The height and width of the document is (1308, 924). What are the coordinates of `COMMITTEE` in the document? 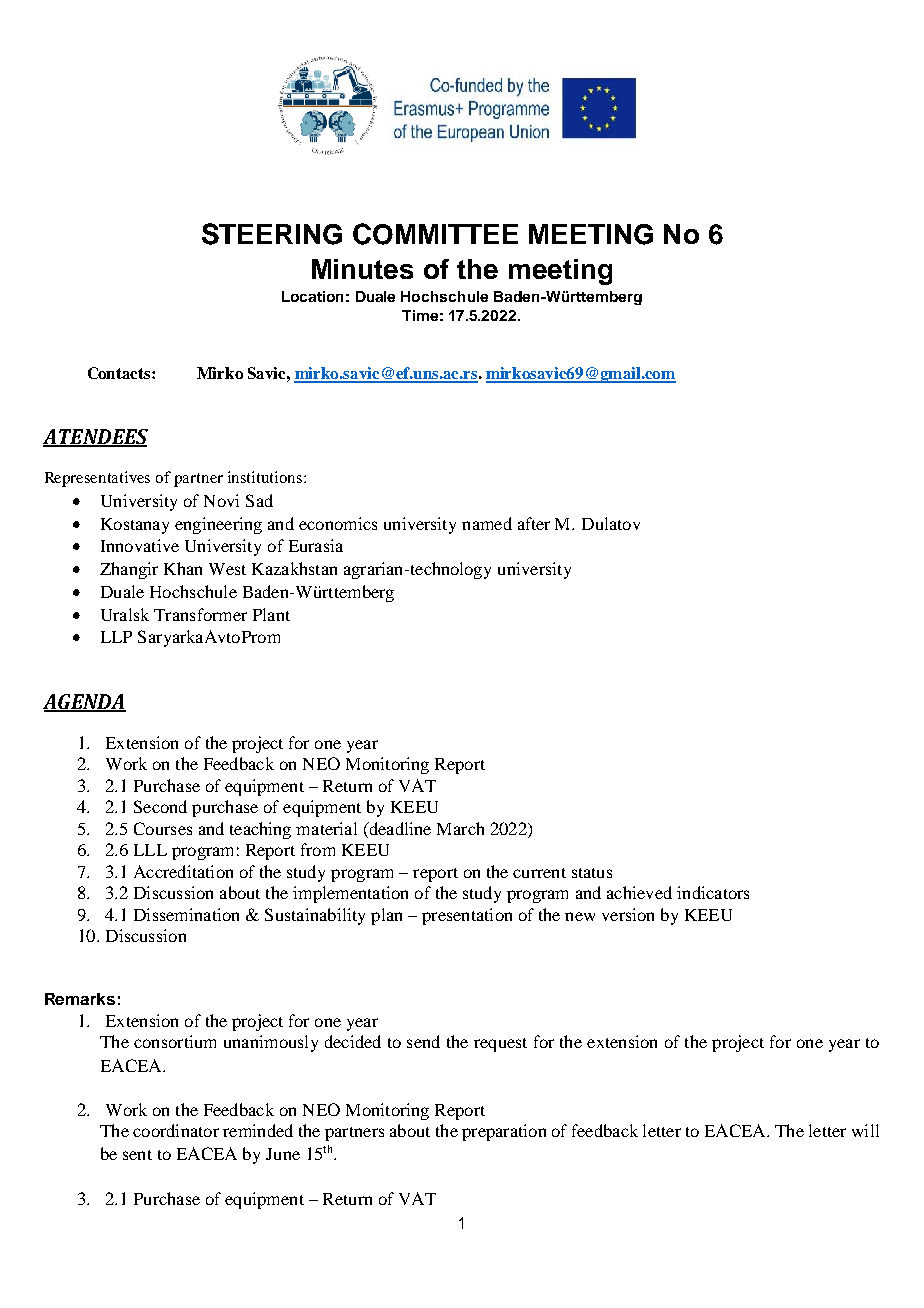 It's located at (435, 234).
